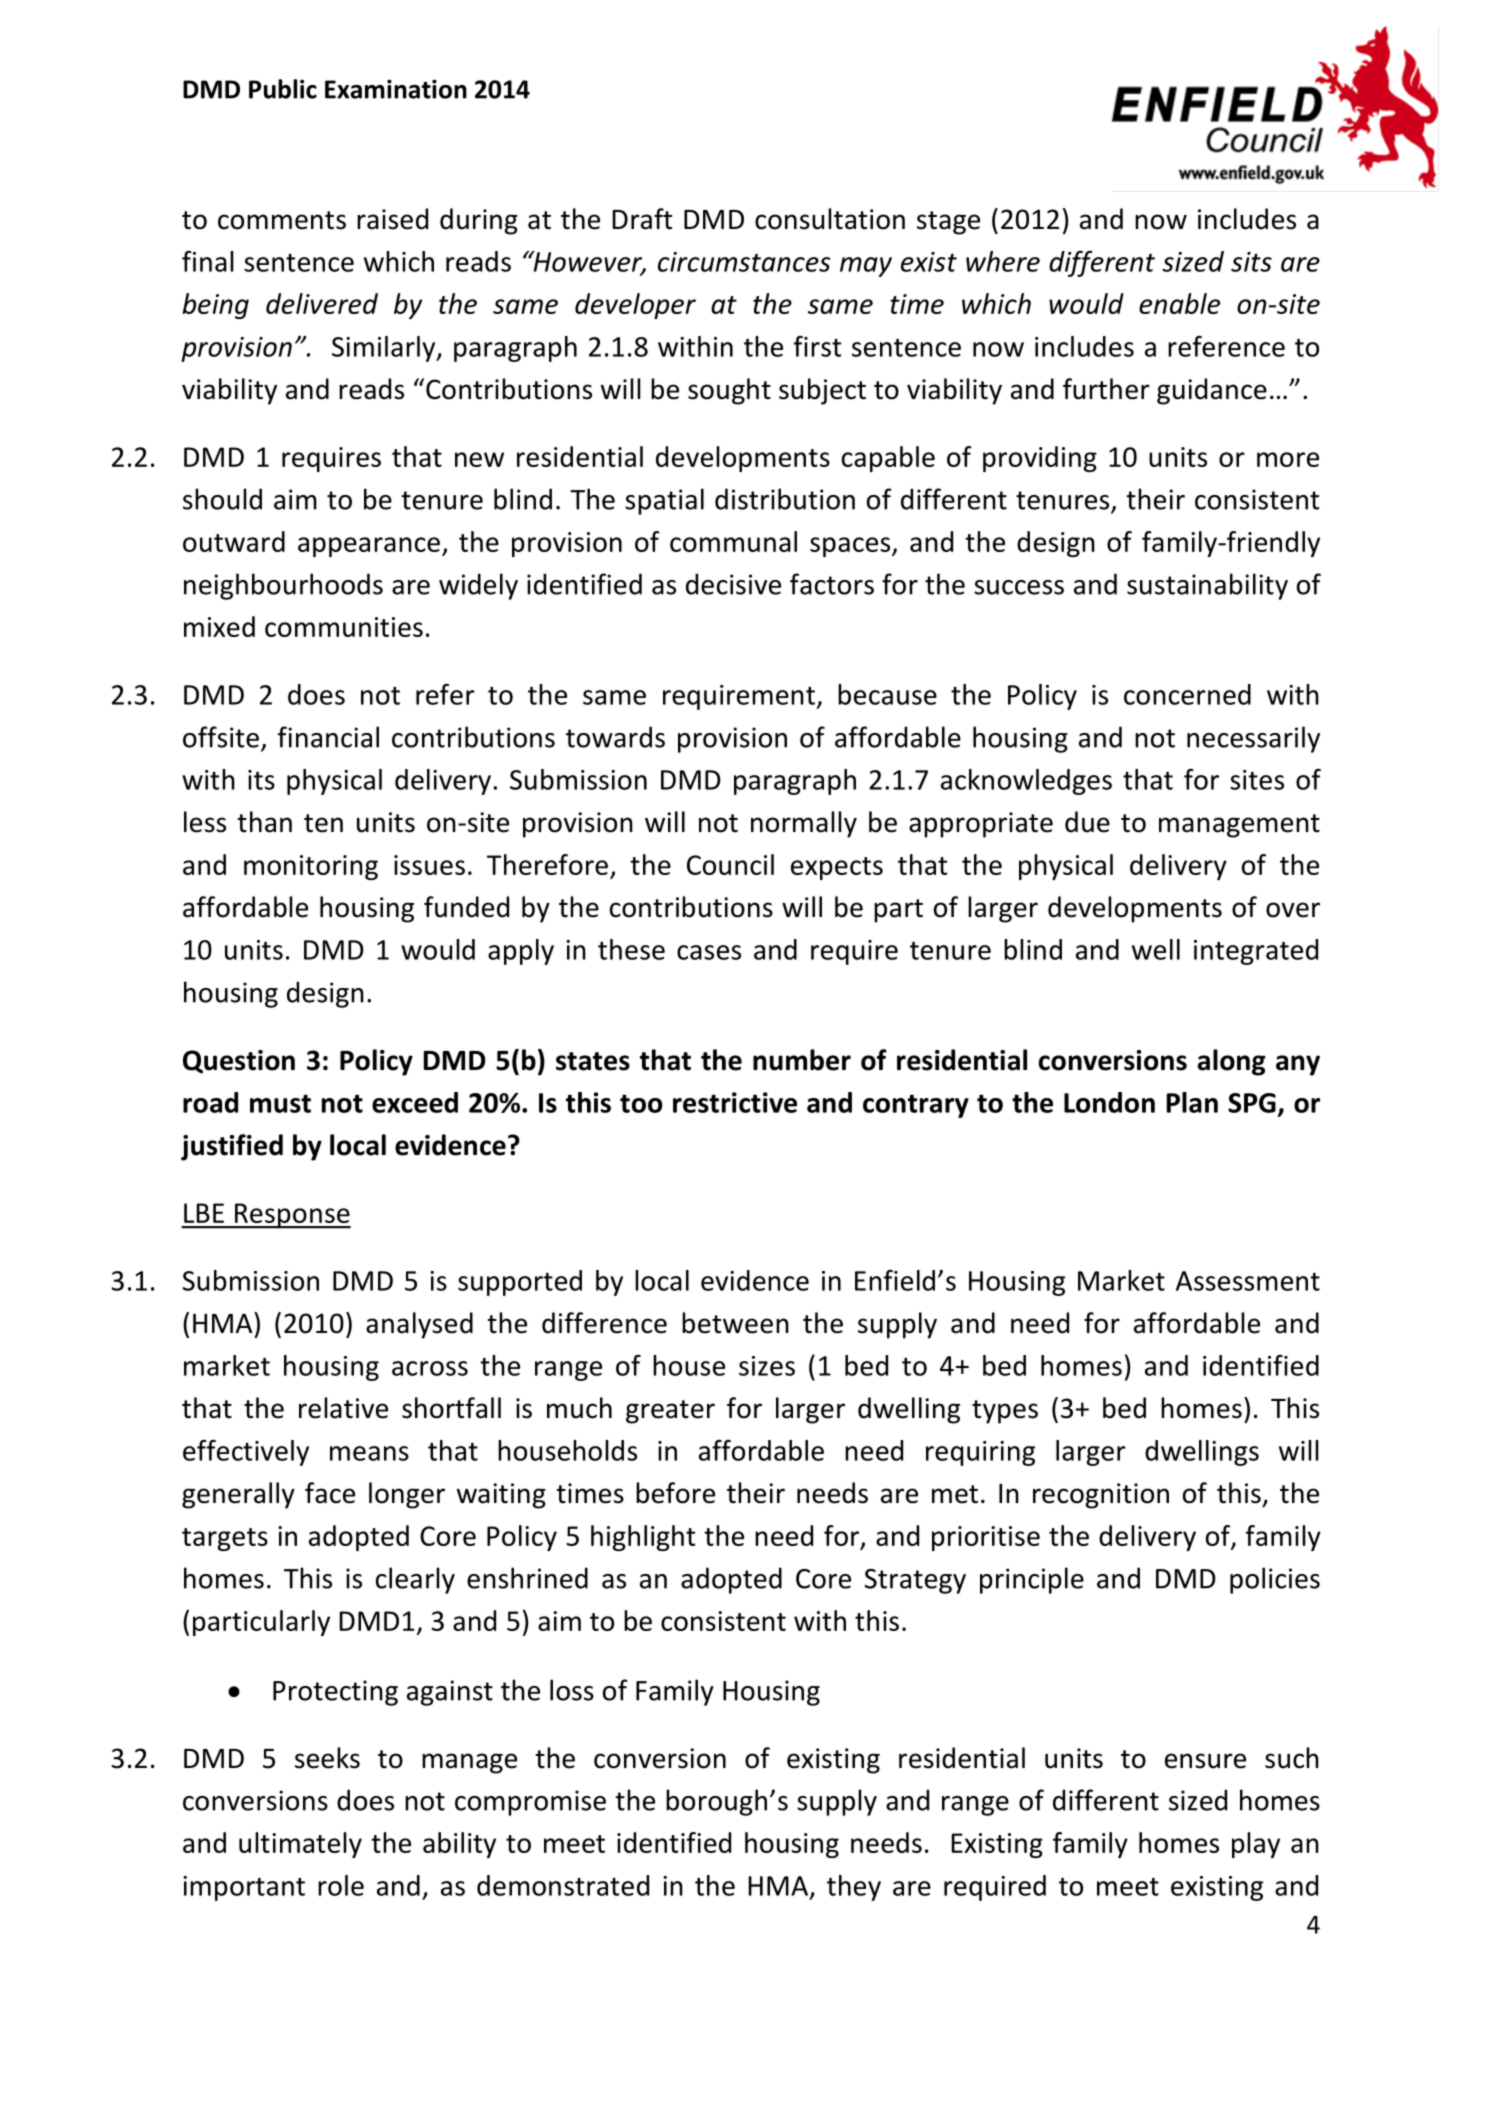 This screenshot has height=2125, width=1502. I want to click on face, so click(330, 1493).
